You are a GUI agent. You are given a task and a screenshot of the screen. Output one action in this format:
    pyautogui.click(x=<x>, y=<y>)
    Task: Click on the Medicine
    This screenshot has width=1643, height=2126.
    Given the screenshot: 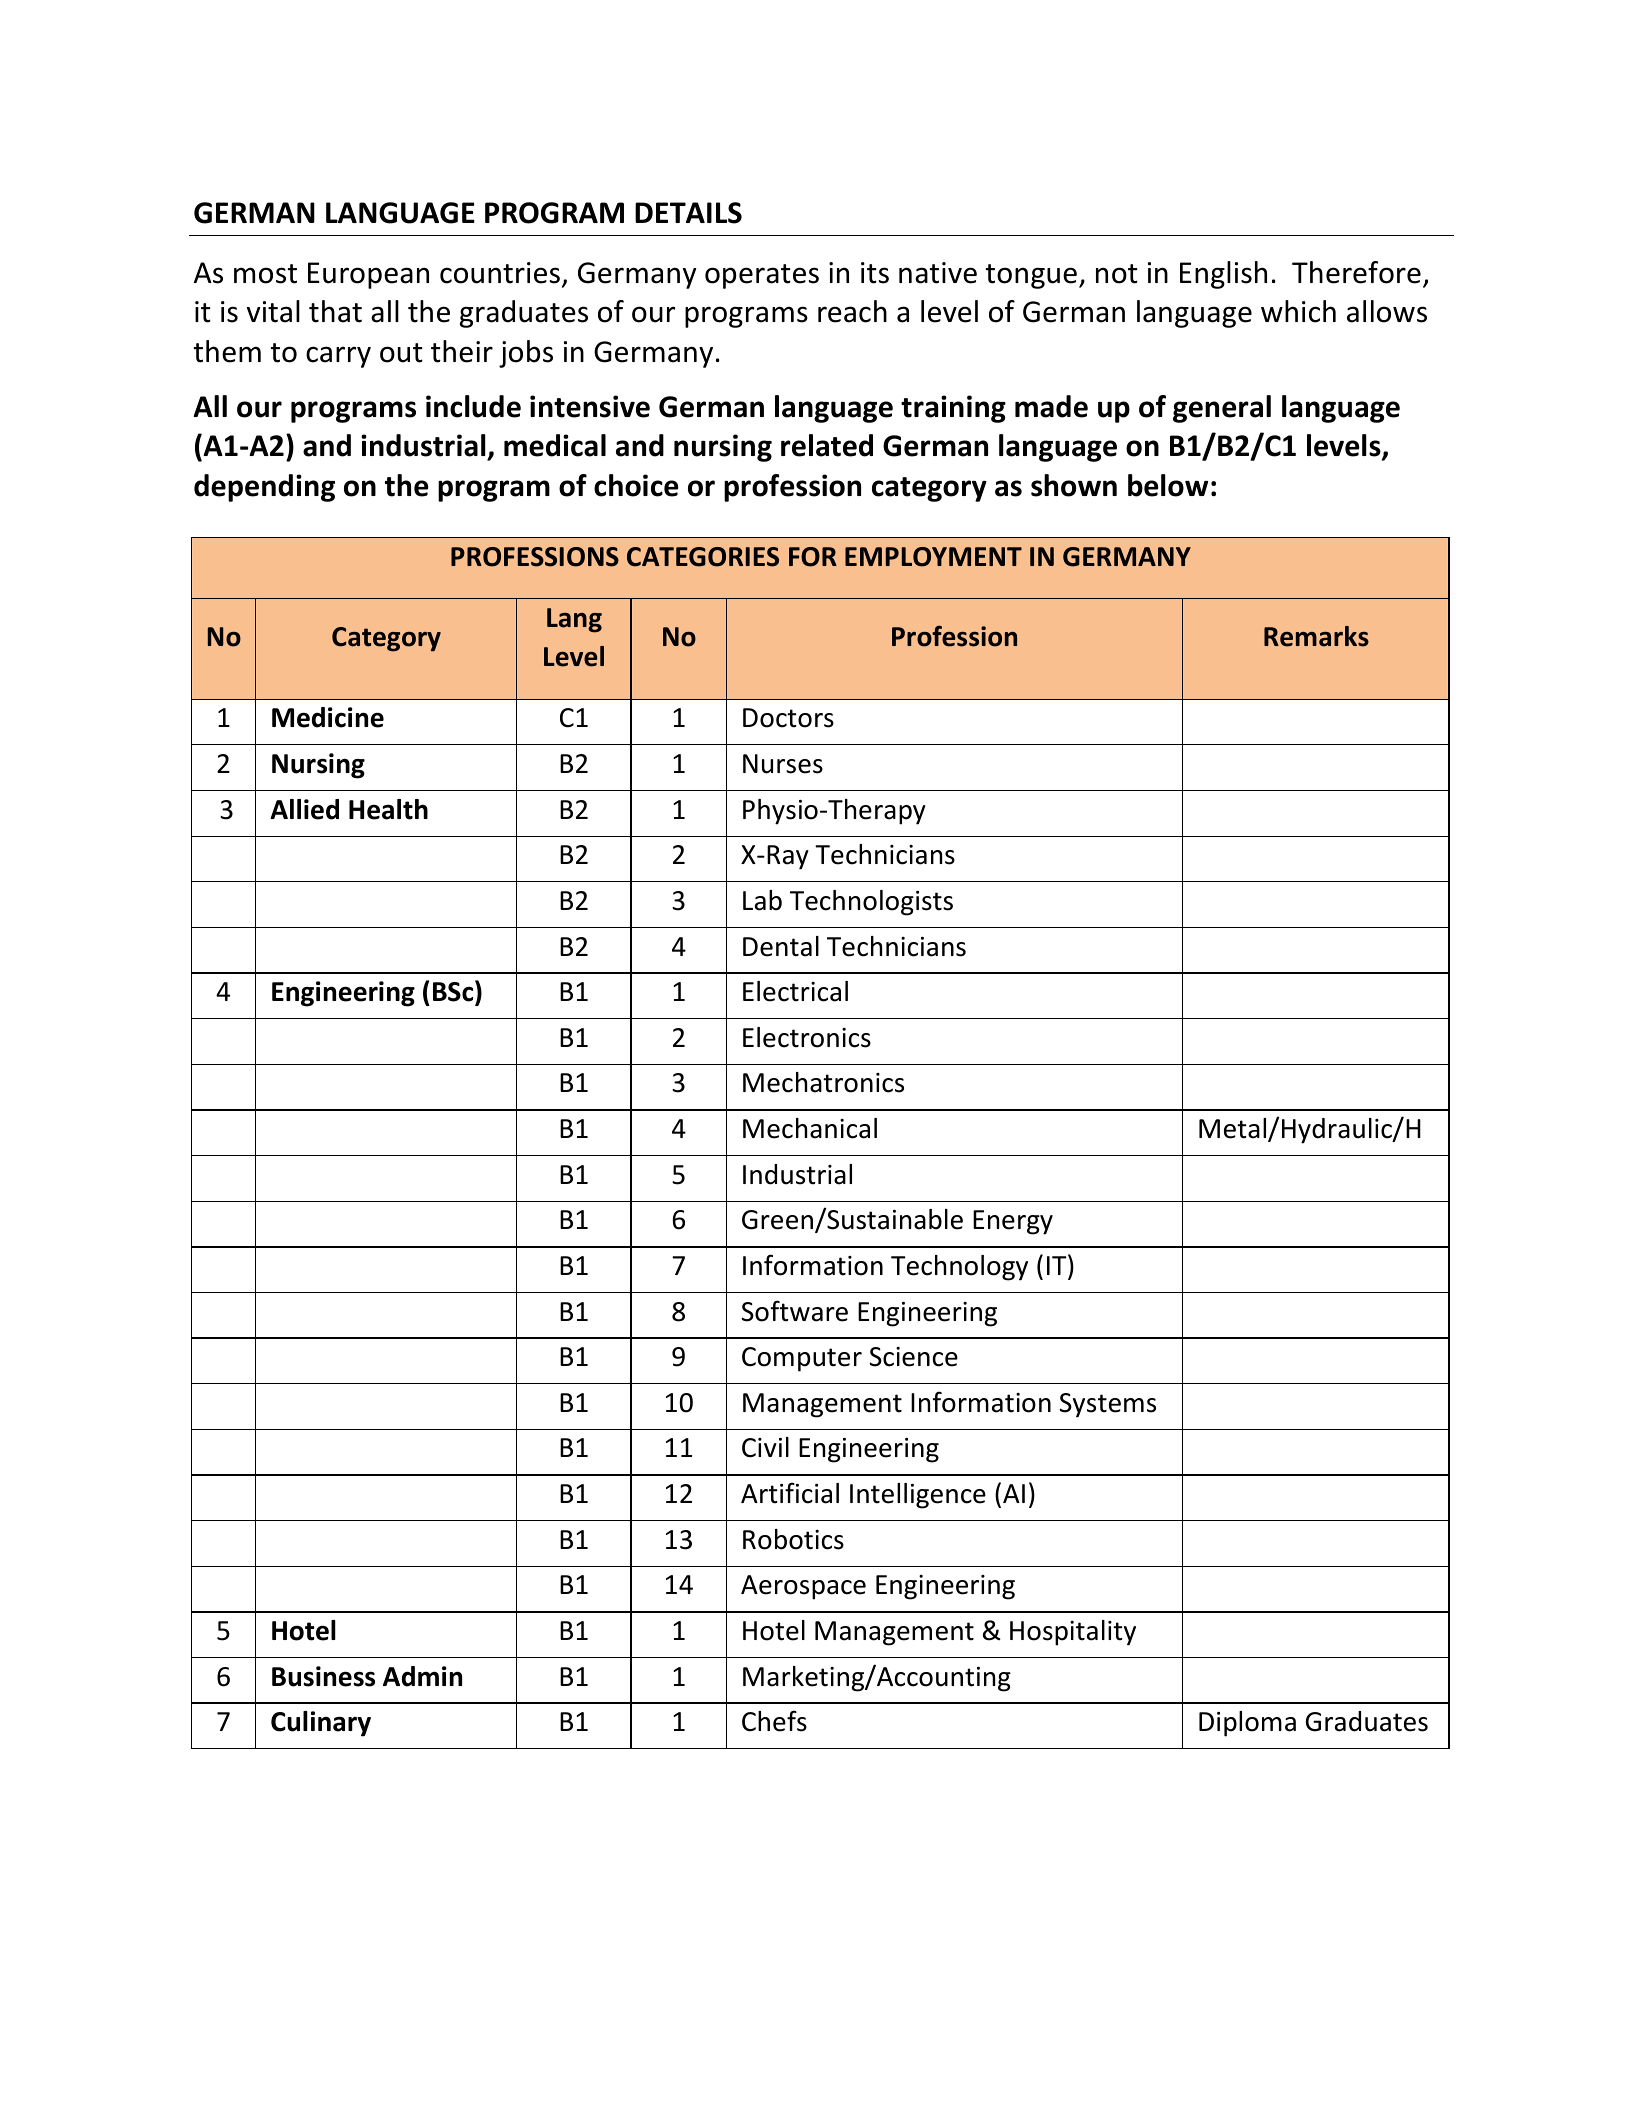 What is the action you would take?
    pyautogui.click(x=328, y=717)
